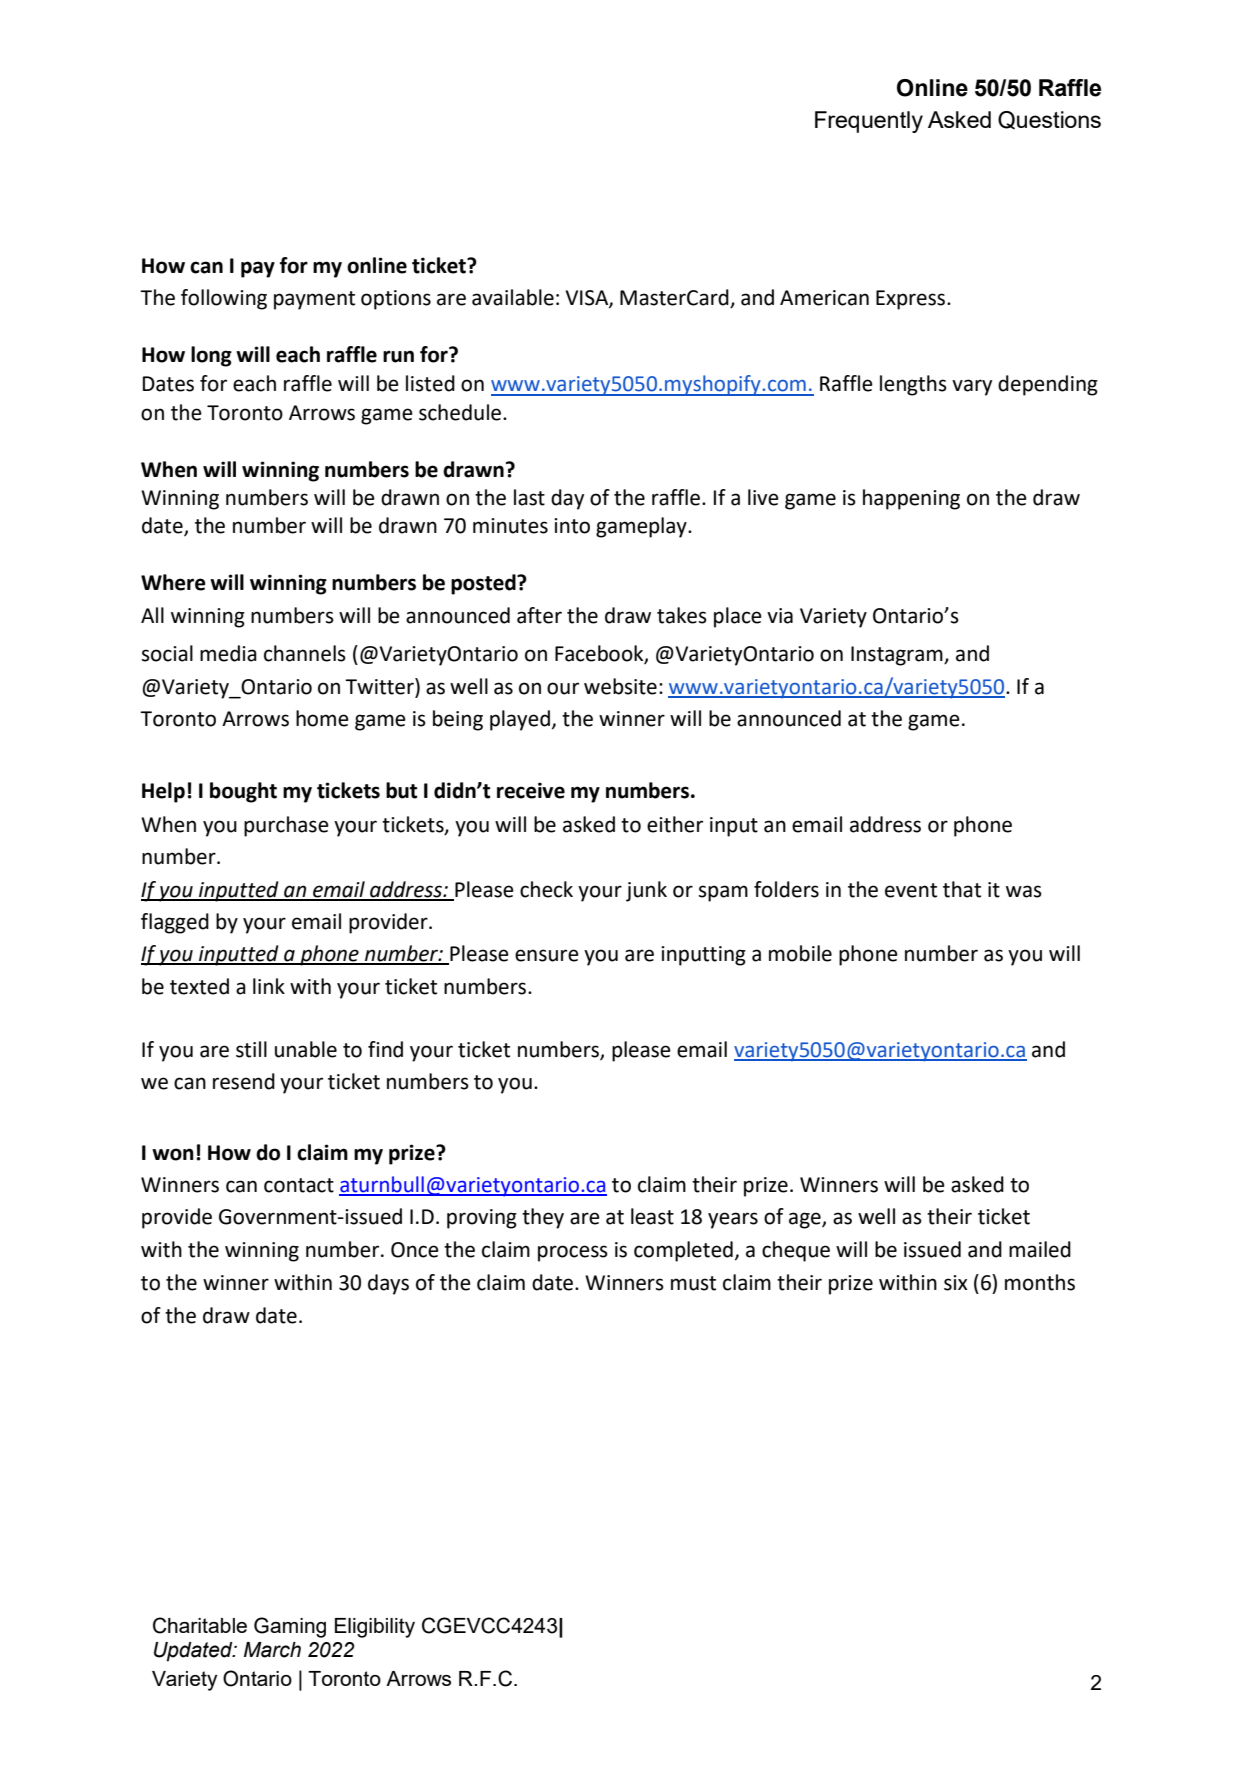  What do you see at coordinates (513, 297) in the document?
I see `available` at bounding box center [513, 297].
